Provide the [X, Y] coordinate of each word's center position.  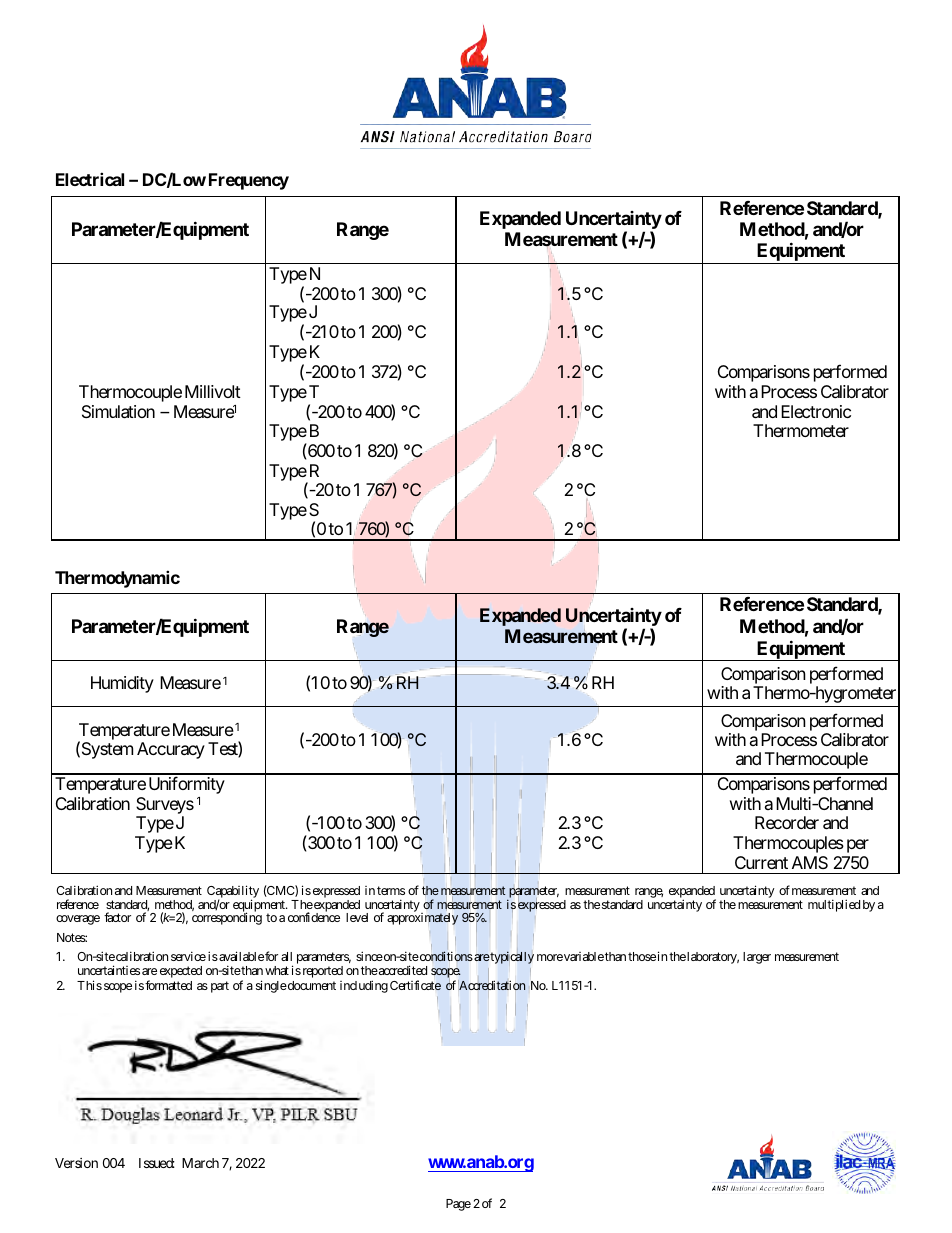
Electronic [816, 411]
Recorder [787, 822]
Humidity [122, 684]
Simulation [118, 411]
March [200, 1163]
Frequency [249, 181]
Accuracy [171, 750]
